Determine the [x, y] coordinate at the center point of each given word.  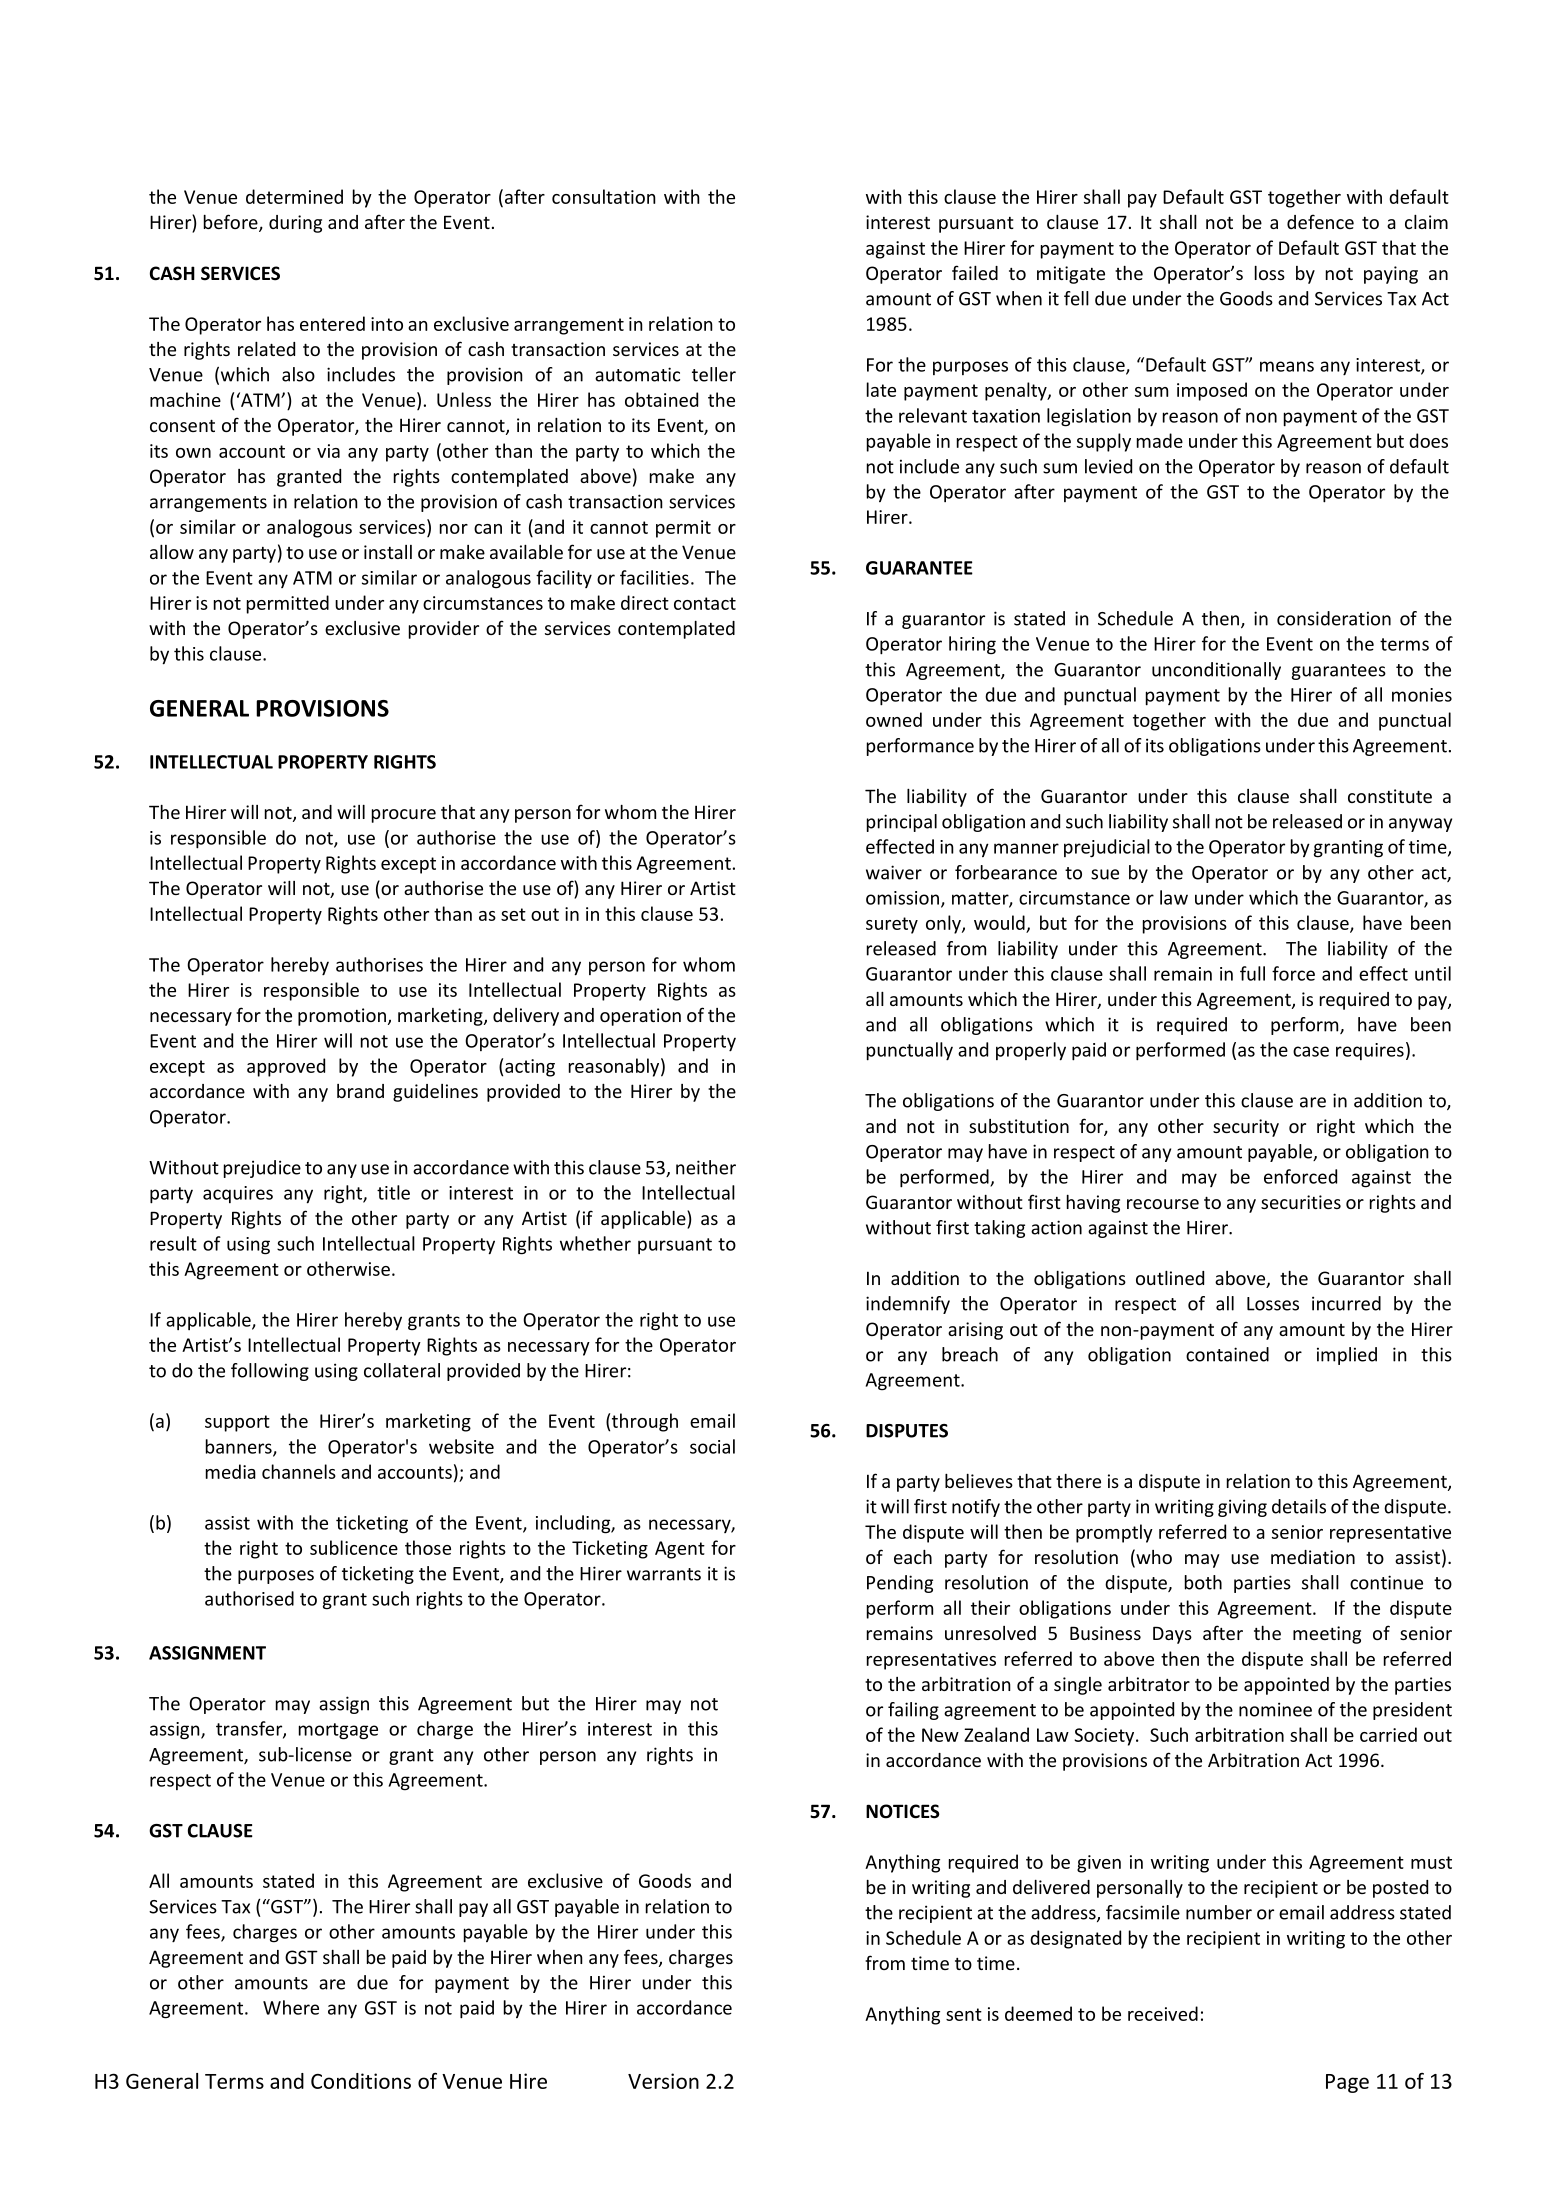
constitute [1390, 796]
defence [1320, 221]
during [295, 224]
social [712, 1446]
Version [663, 2081]
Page [1347, 2083]
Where [291, 2007]
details [1299, 1506]
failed [975, 272]
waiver [894, 872]
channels [299, 1471]
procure [404, 816]
